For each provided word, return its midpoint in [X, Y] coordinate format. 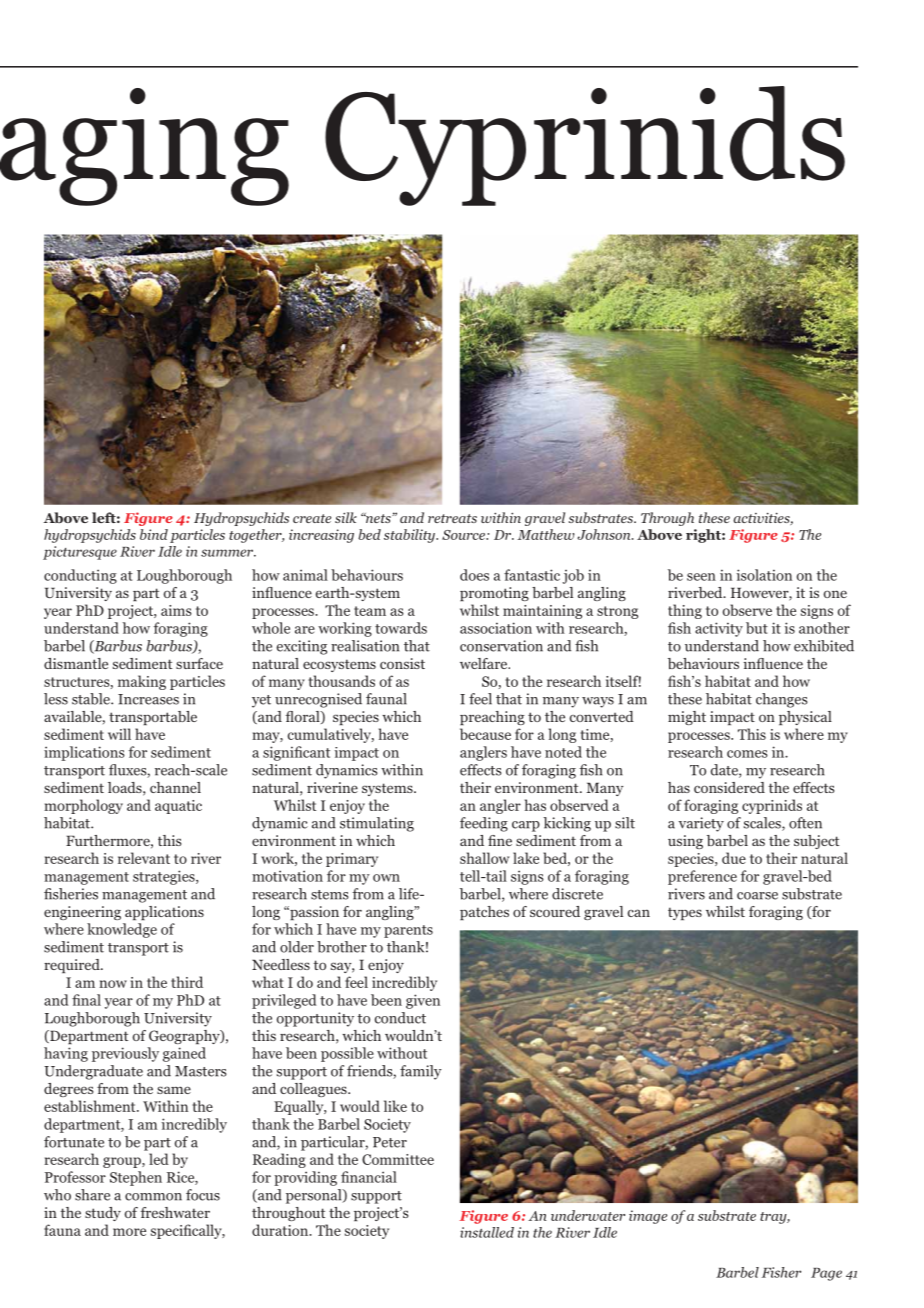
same [174, 1090]
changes [782, 700]
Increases [148, 699]
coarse [757, 896]
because [485, 734]
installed [487, 1232]
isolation [764, 575]
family [421, 1072]
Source [464, 535]
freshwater [175, 1212]
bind [154, 534]
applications [164, 913]
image [648, 1217]
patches [484, 913]
